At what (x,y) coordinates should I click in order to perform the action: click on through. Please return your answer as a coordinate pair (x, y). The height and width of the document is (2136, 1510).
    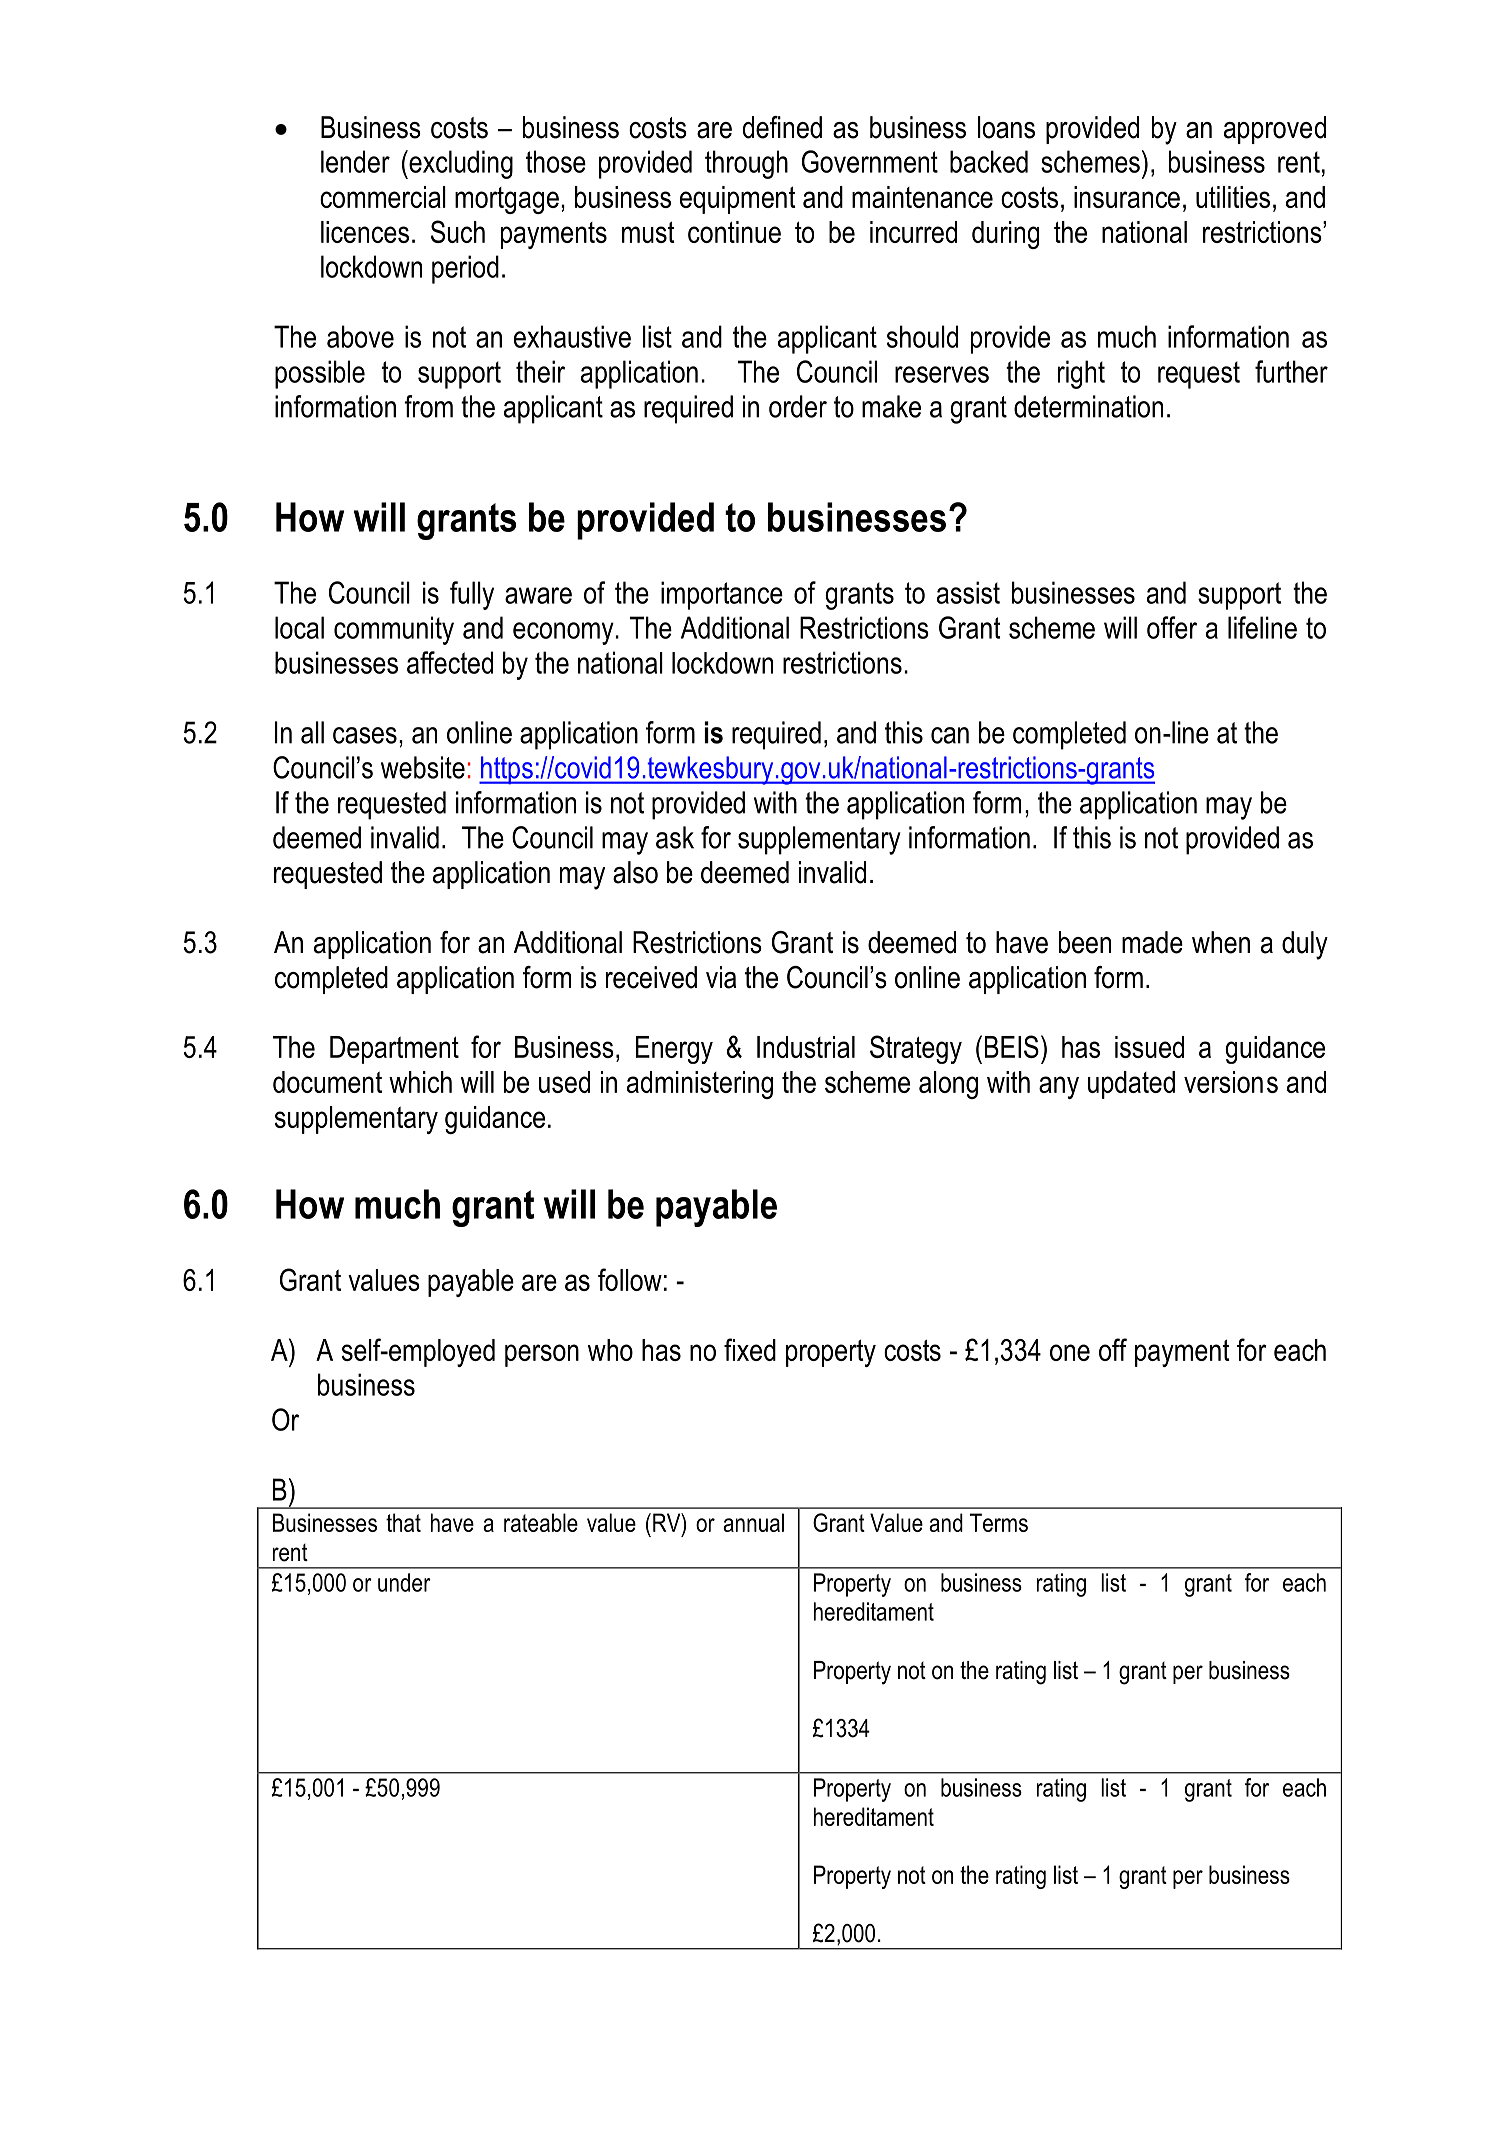
    Looking at the image, I should click on (746, 164).
